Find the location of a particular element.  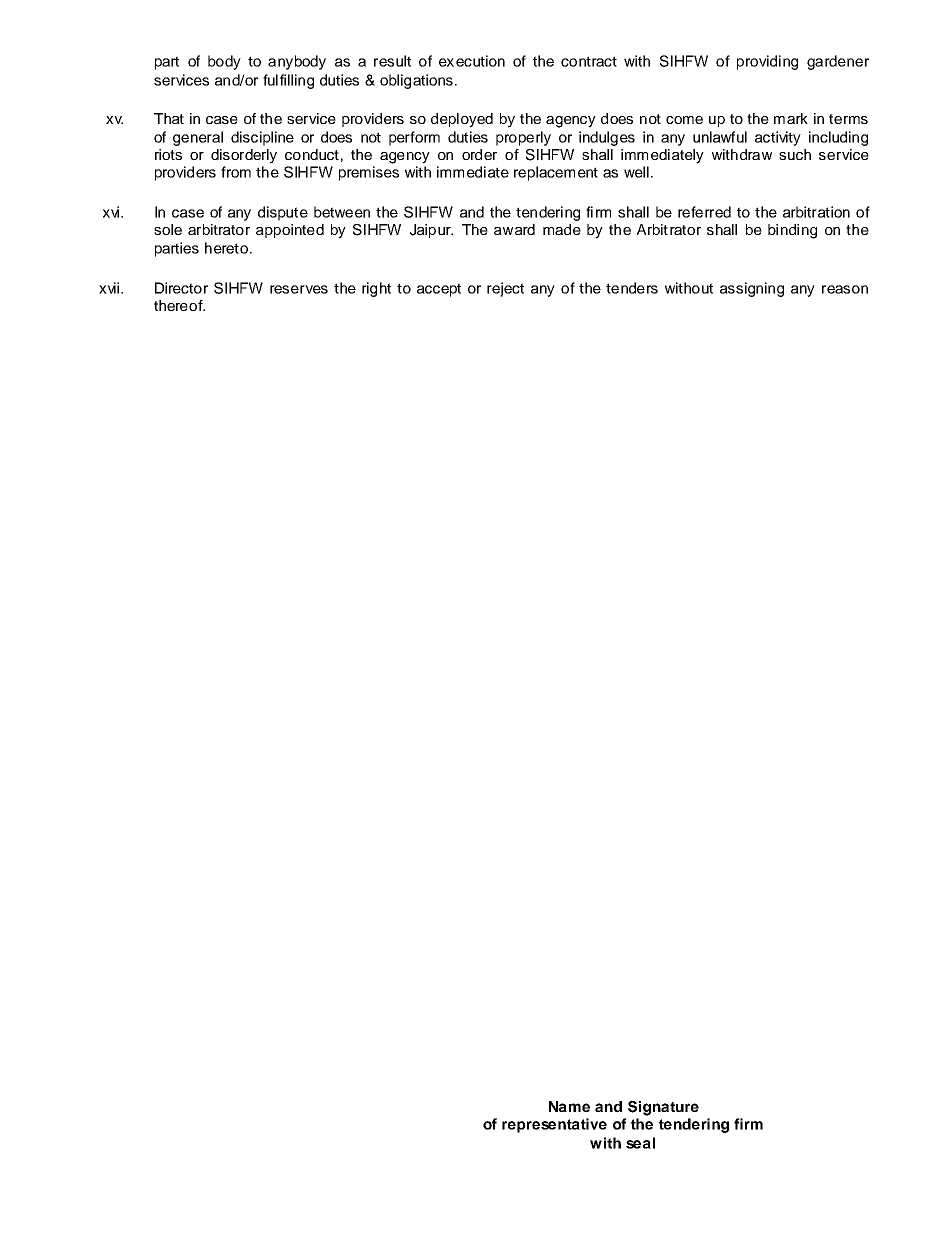

deployed is located at coordinates (462, 120).
